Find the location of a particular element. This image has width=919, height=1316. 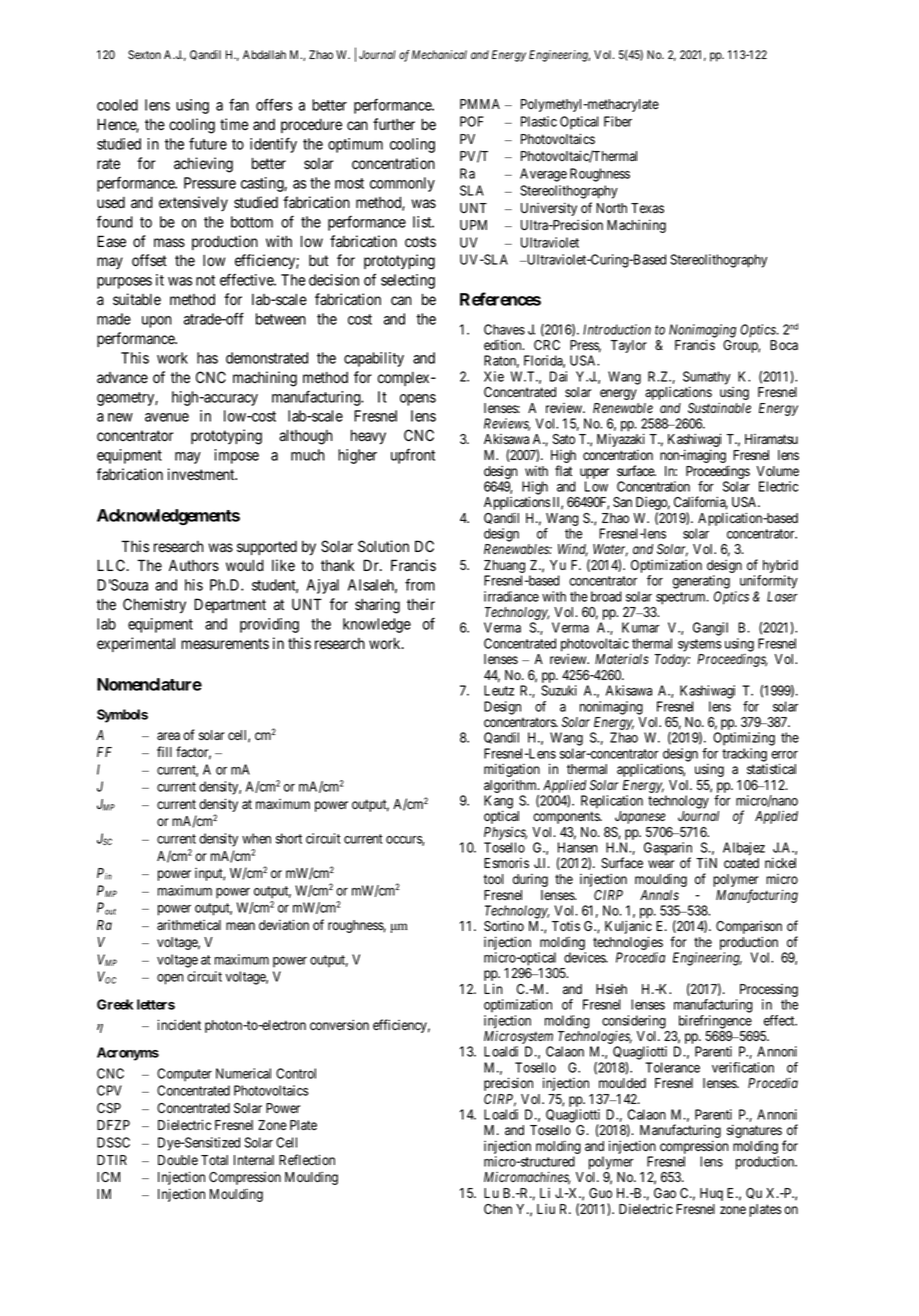

PMMA is located at coordinates (480, 104).
